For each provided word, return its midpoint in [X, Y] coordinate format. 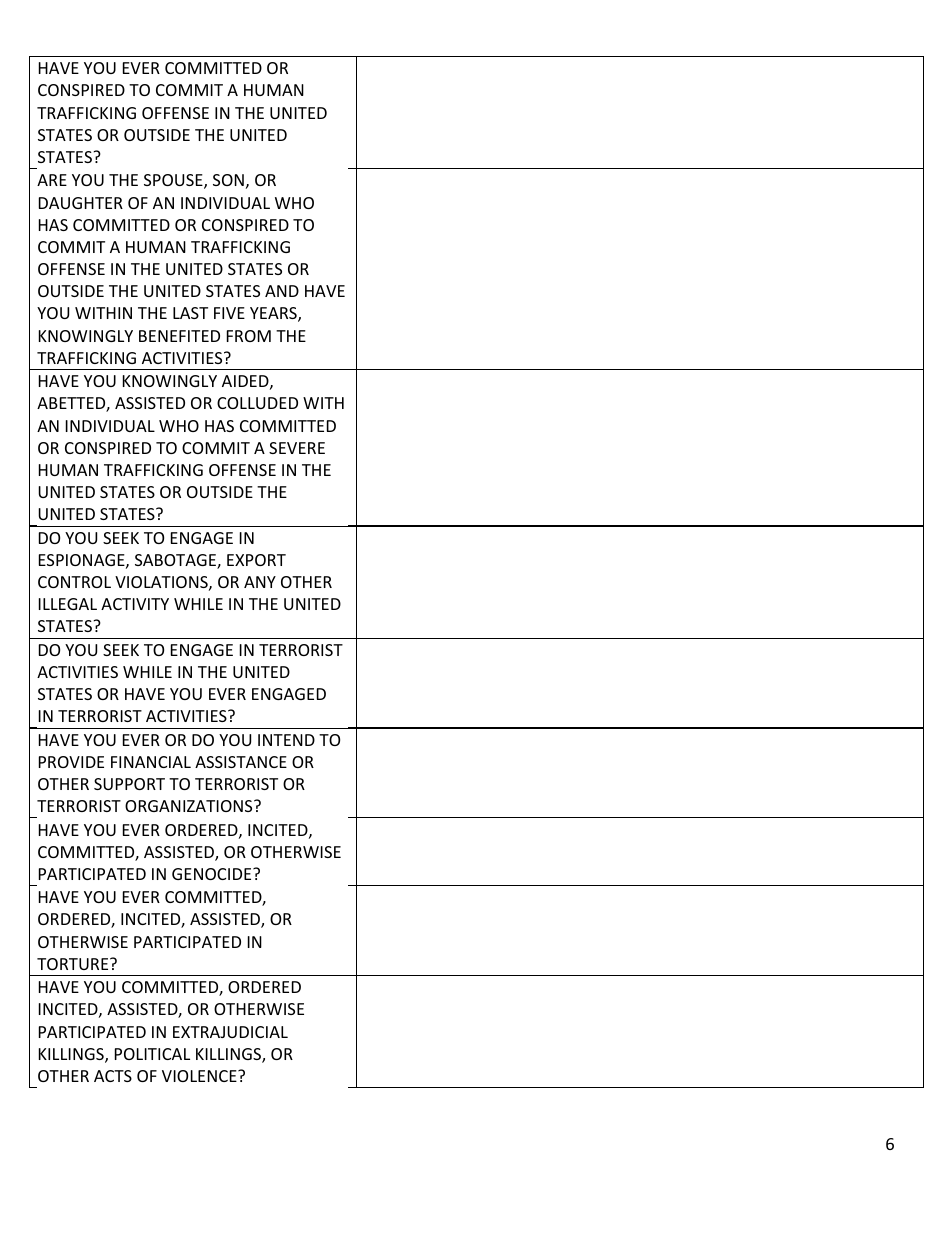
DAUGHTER [81, 203]
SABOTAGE [176, 561]
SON [228, 180]
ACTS [113, 1076]
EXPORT [256, 560]
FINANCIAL [151, 762]
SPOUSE [174, 181]
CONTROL [74, 582]
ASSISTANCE [241, 762]
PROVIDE [71, 762]
